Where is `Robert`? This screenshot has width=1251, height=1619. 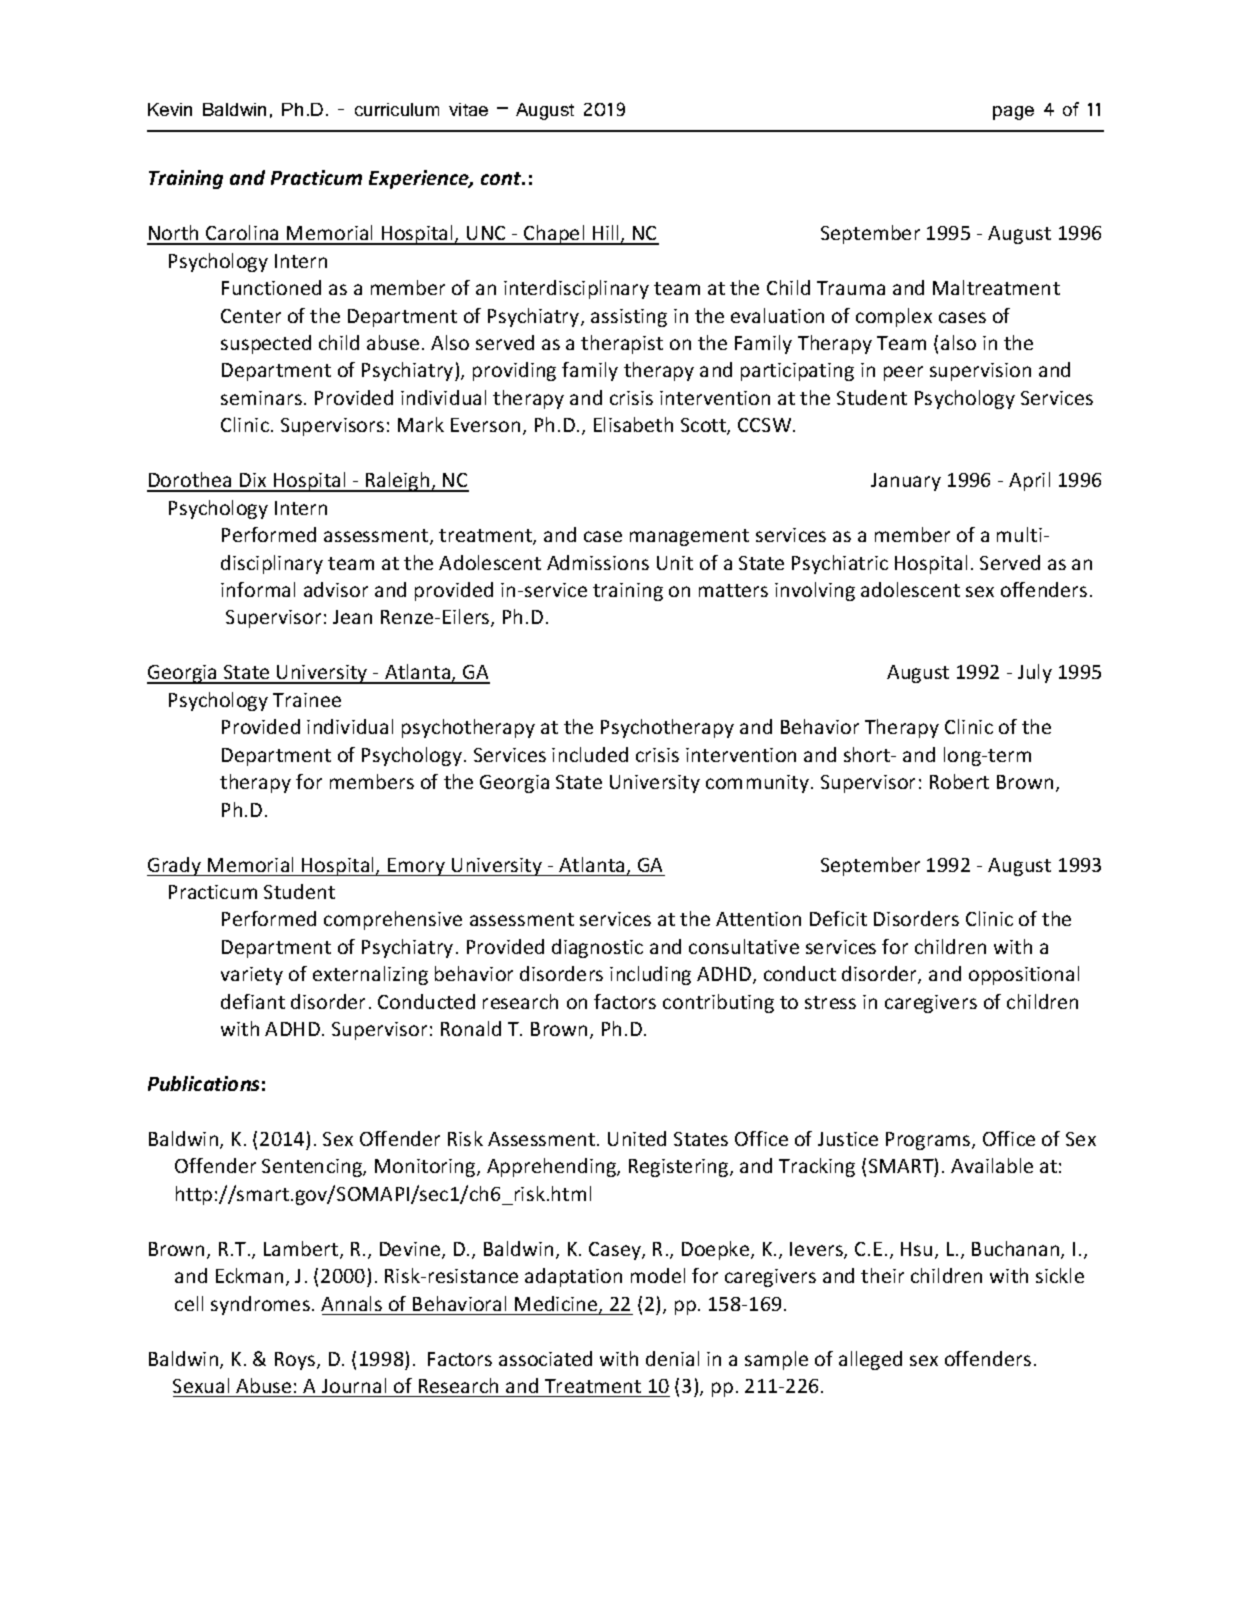
Robert is located at coordinates (959, 781).
